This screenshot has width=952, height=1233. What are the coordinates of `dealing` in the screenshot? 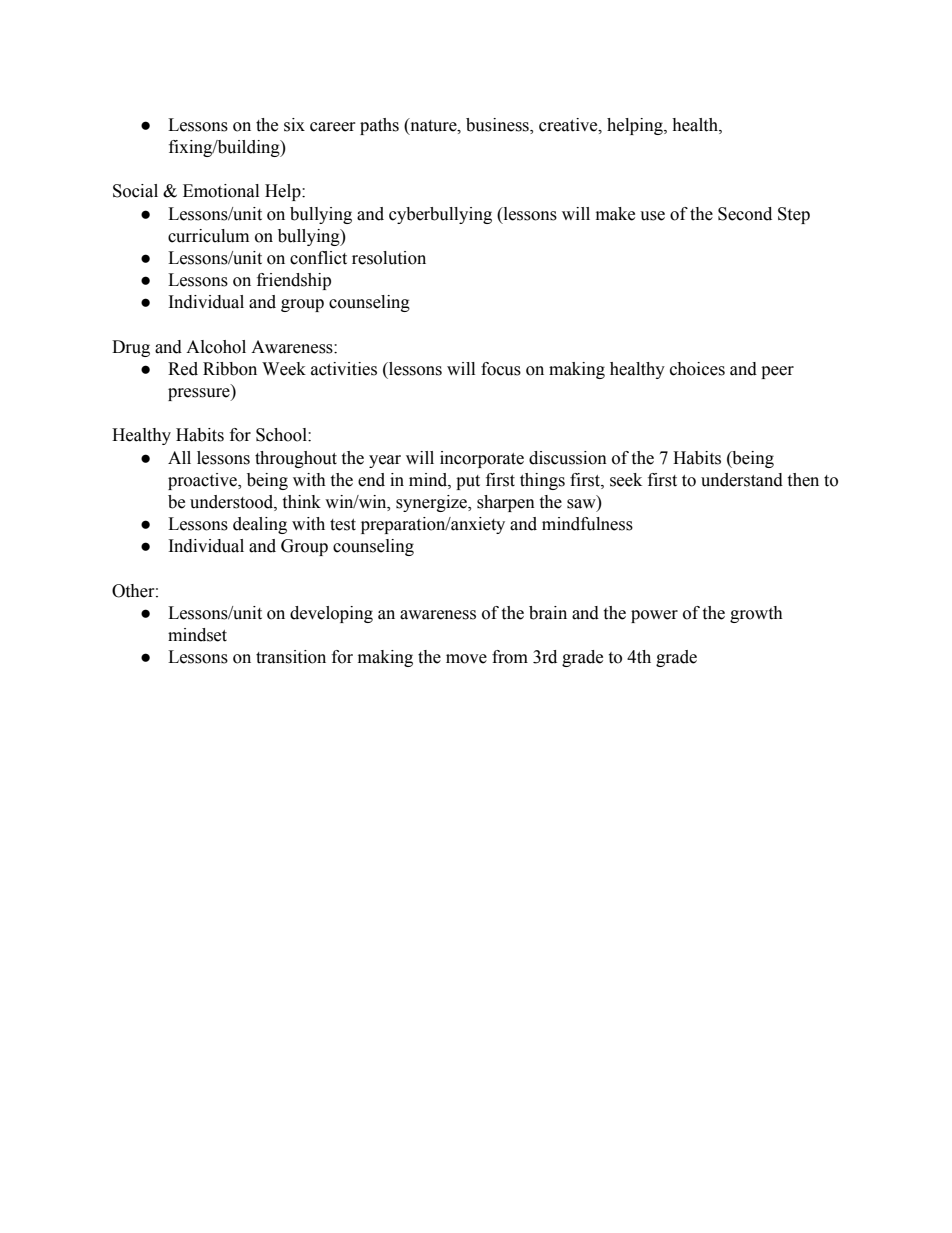 It's located at (260, 525).
